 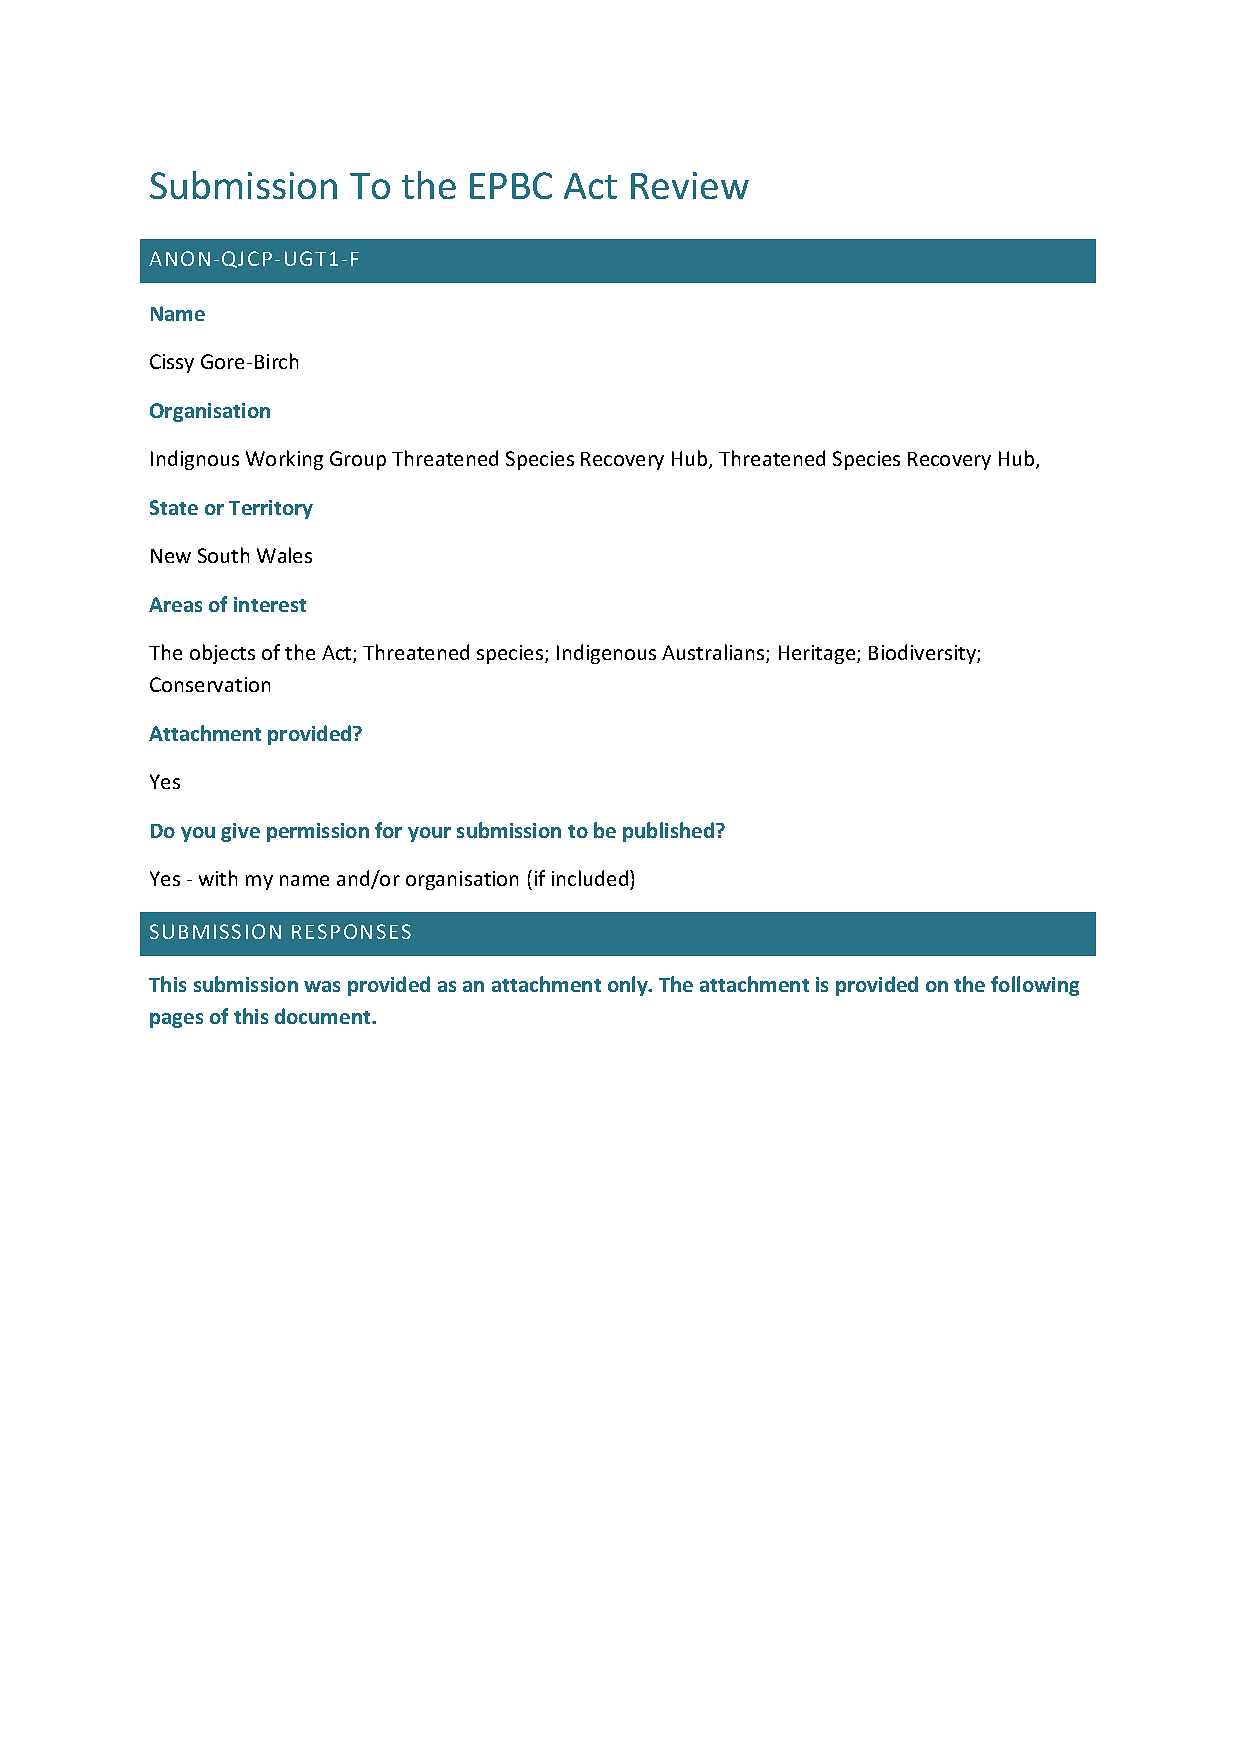 I want to click on Group, so click(x=358, y=460).
